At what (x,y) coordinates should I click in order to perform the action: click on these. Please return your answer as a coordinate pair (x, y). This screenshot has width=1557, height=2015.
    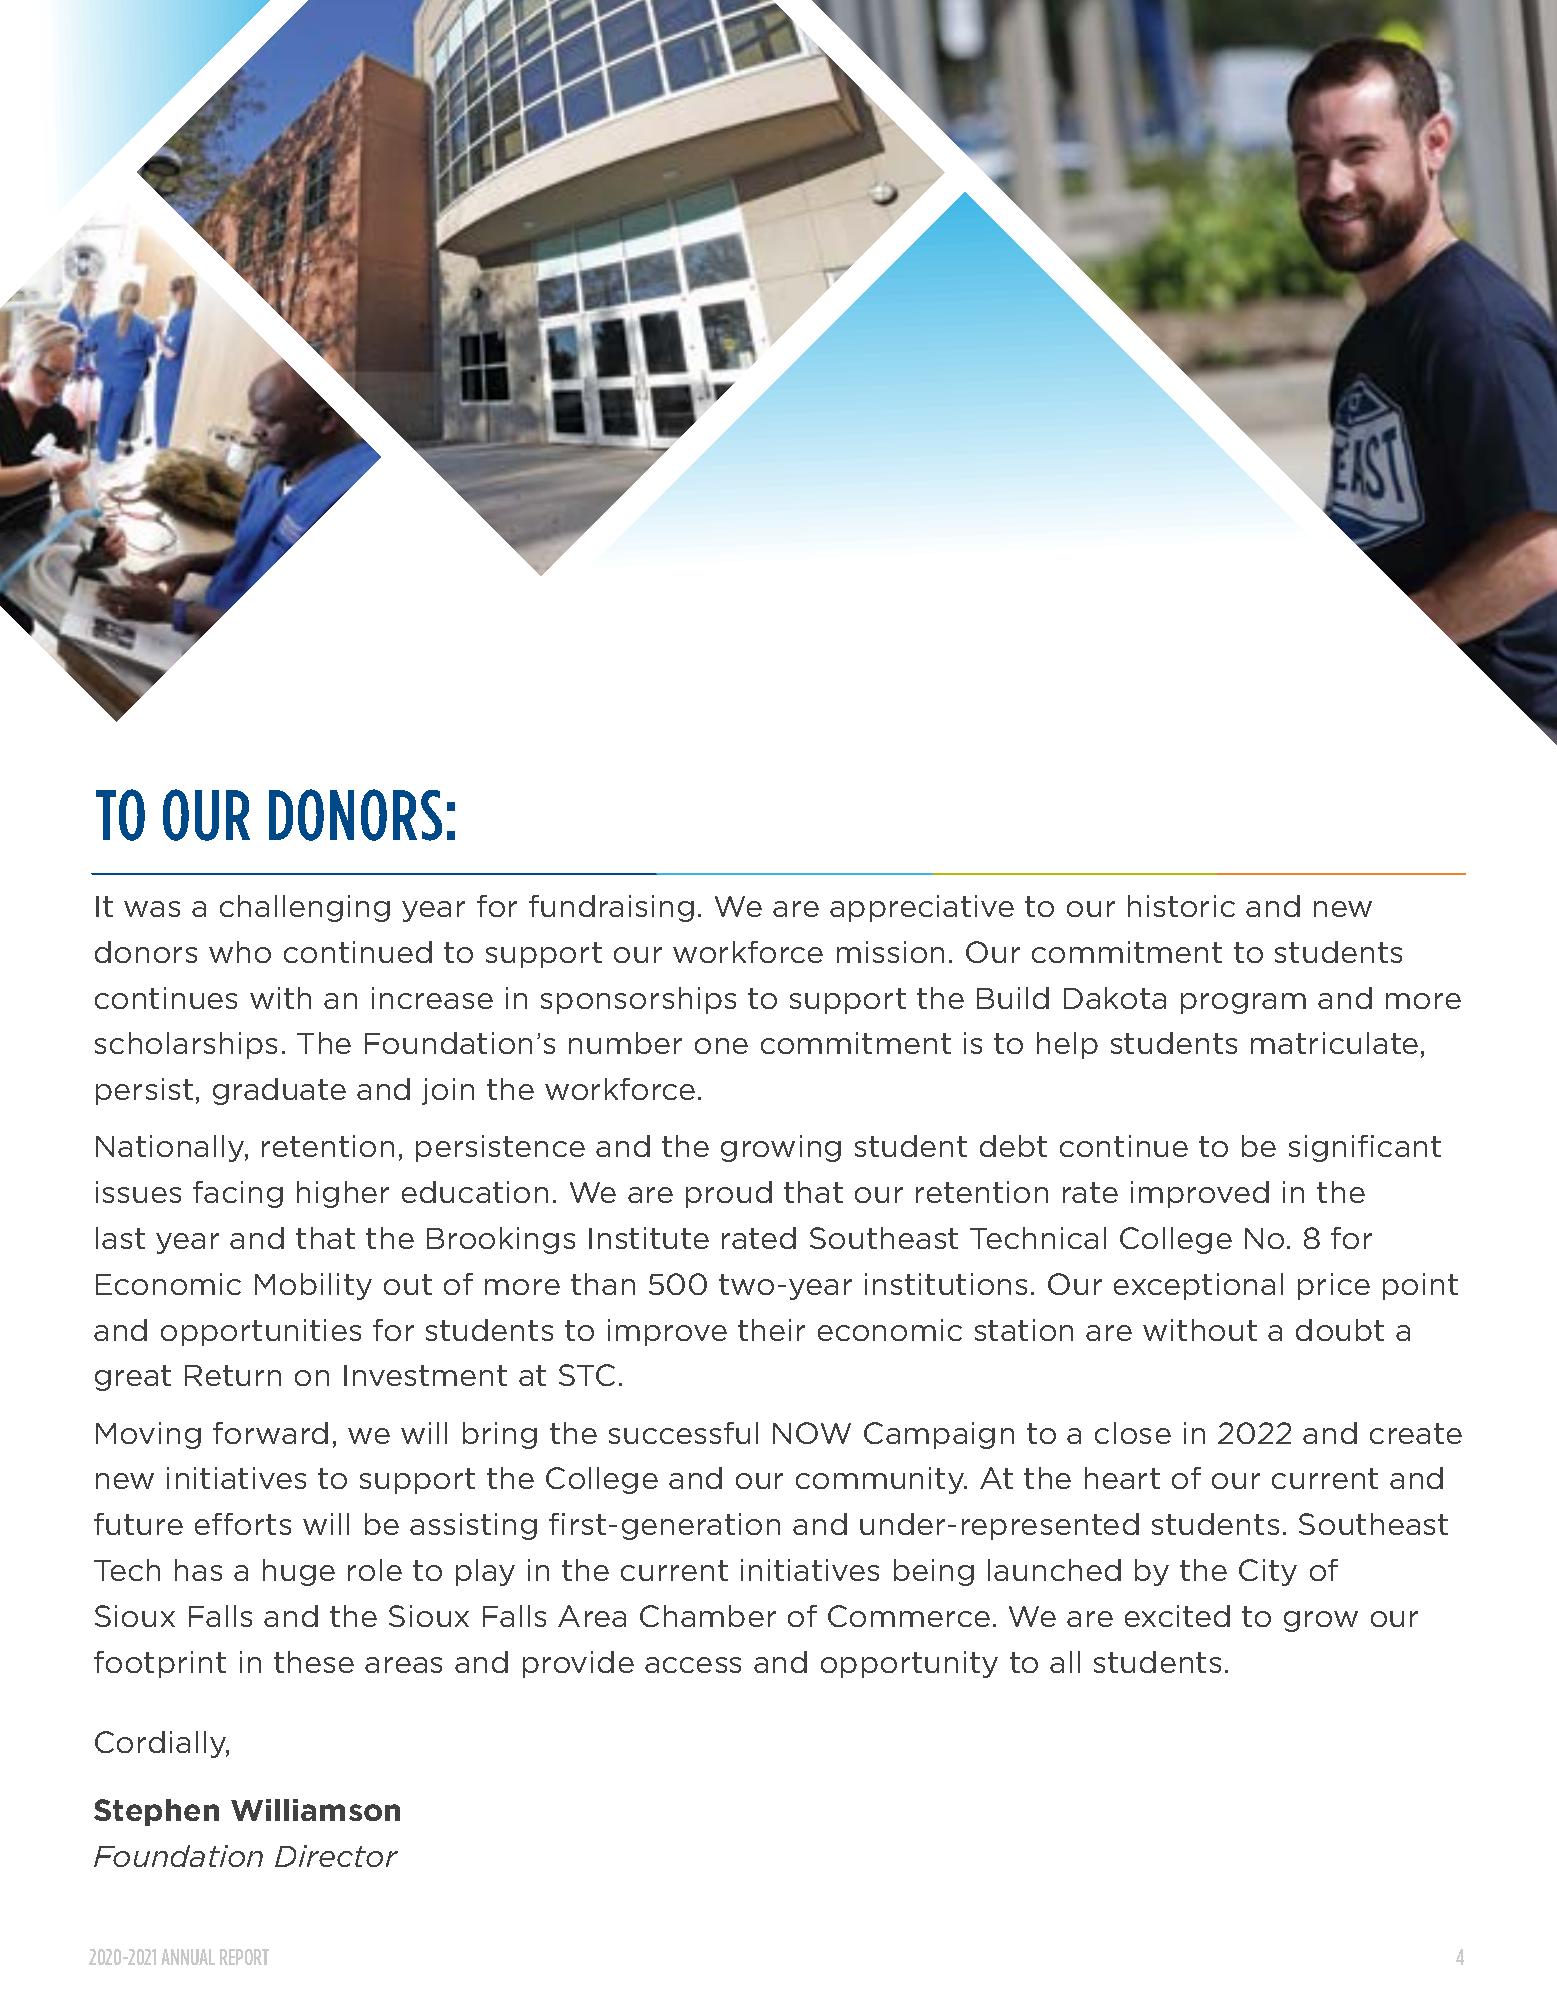
    Looking at the image, I should click on (314, 1662).
